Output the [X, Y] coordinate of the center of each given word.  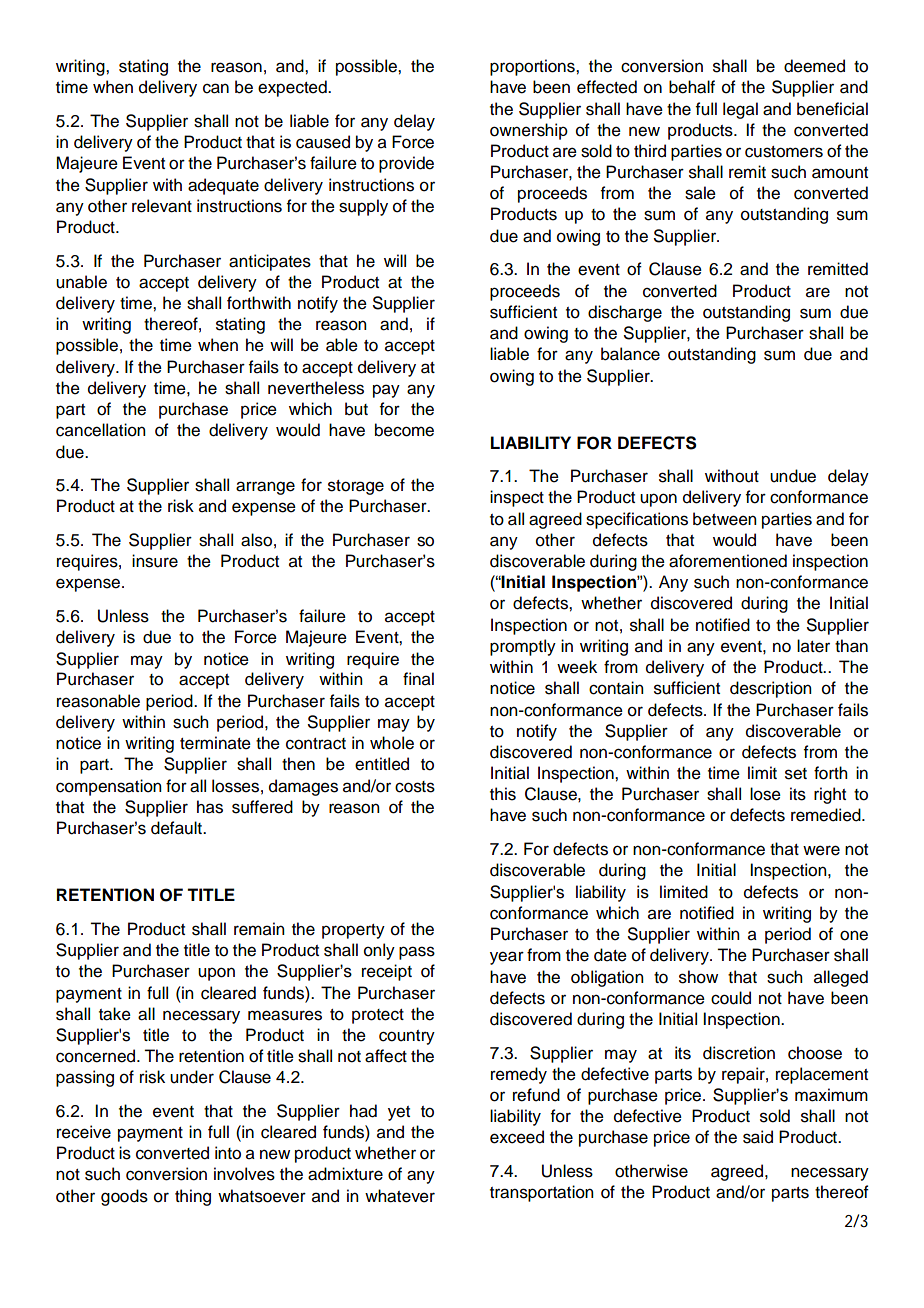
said [758, 1137]
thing [193, 1197]
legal [740, 110]
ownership [529, 131]
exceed [517, 1137]
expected [293, 88]
